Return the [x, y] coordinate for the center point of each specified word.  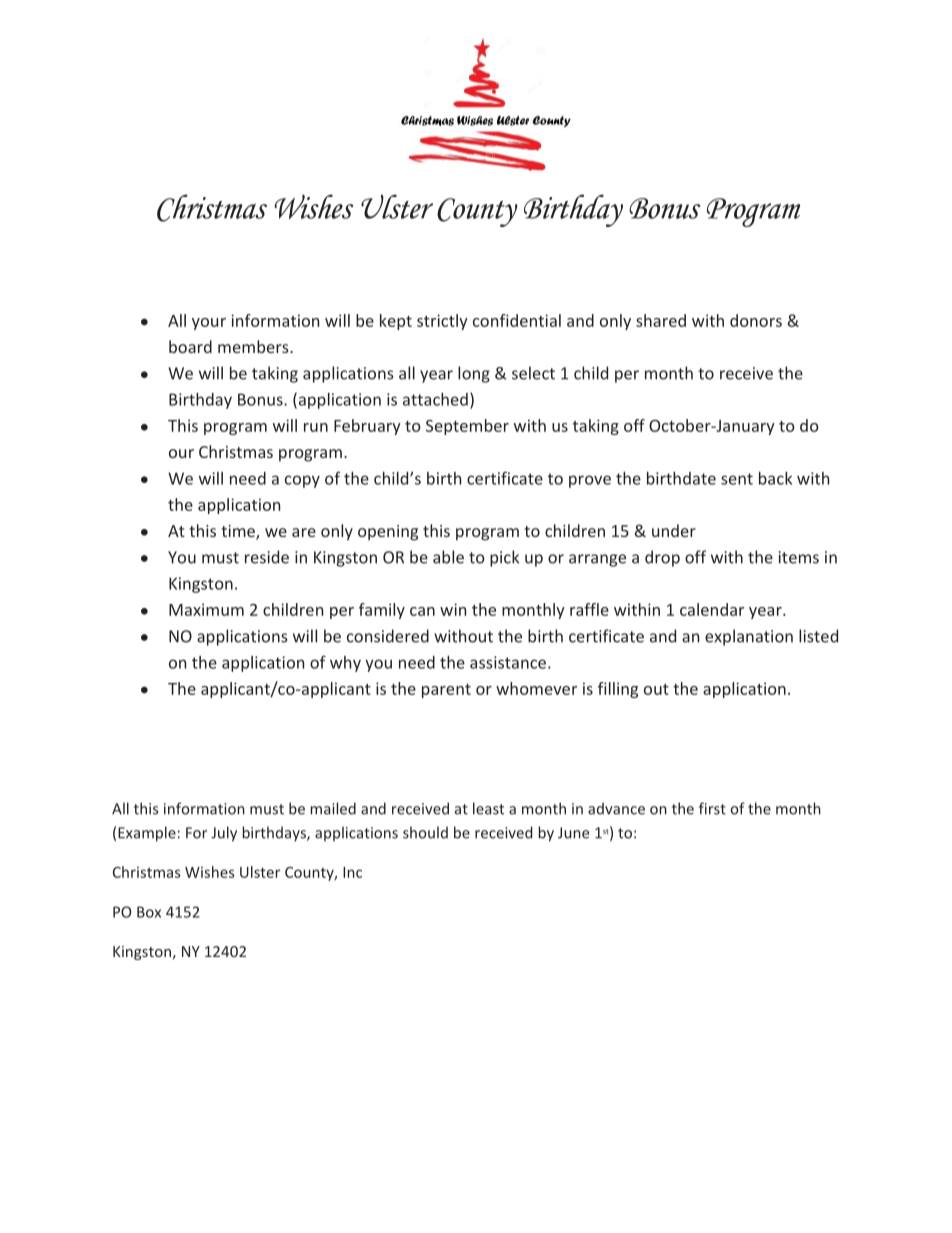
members [254, 346]
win [453, 609]
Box [149, 912]
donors [756, 320]
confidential [517, 320]
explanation [749, 637]
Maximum [206, 609]
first [712, 808]
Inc [352, 872]
